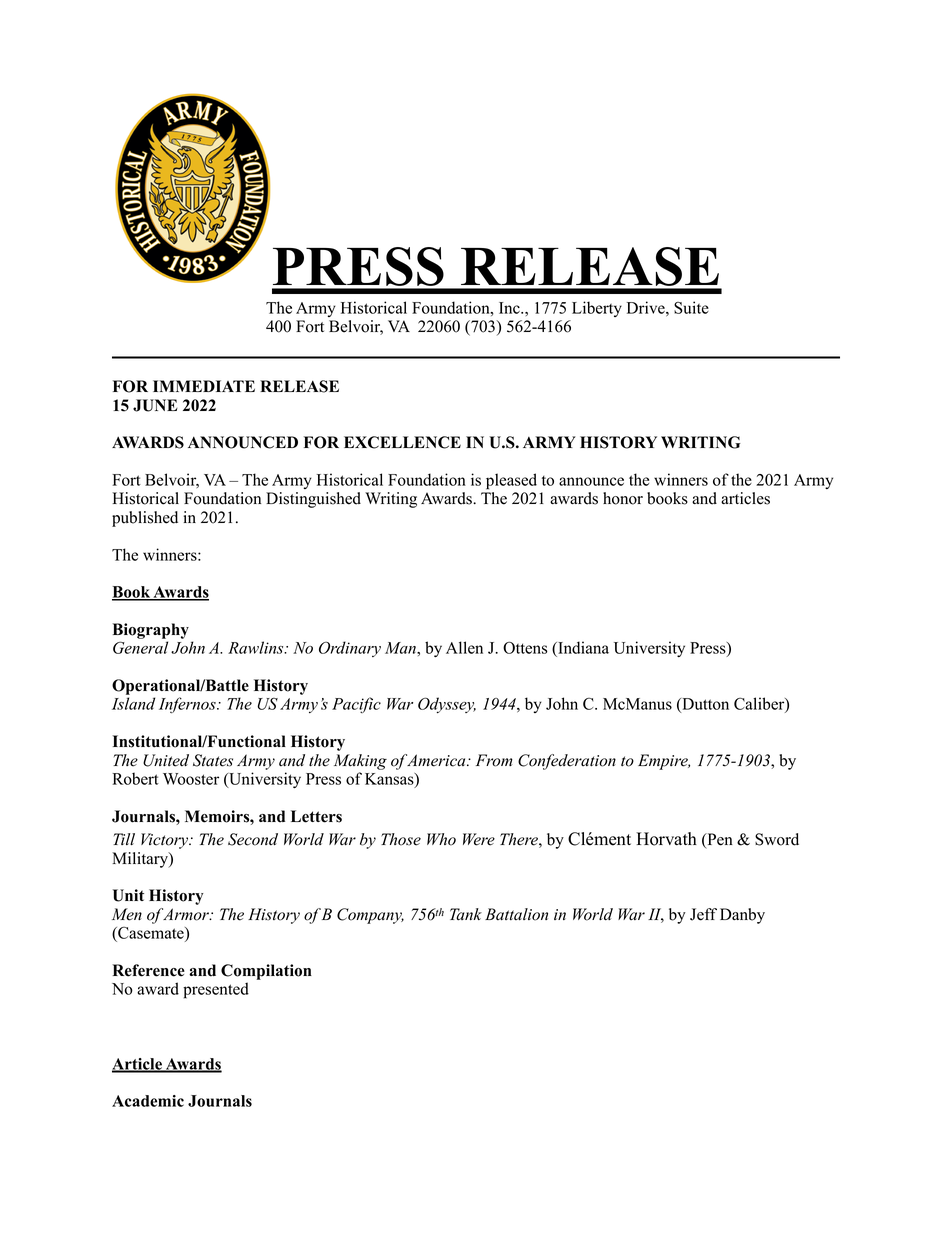 This document has width=952, height=1233. What do you see at coordinates (691, 307) in the document?
I see `Suite` at bounding box center [691, 307].
